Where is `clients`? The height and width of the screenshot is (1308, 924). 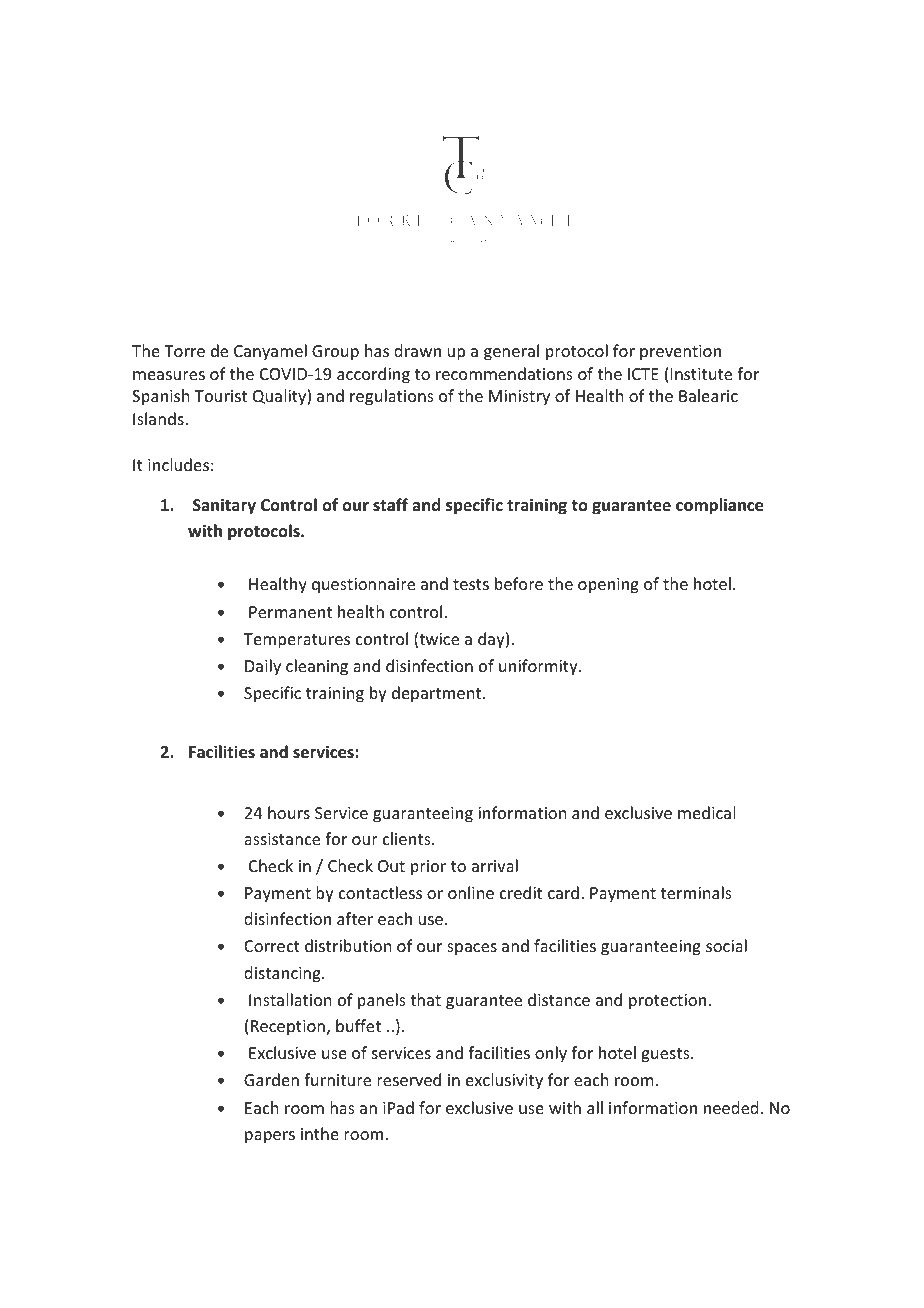 clients is located at coordinates (408, 838).
